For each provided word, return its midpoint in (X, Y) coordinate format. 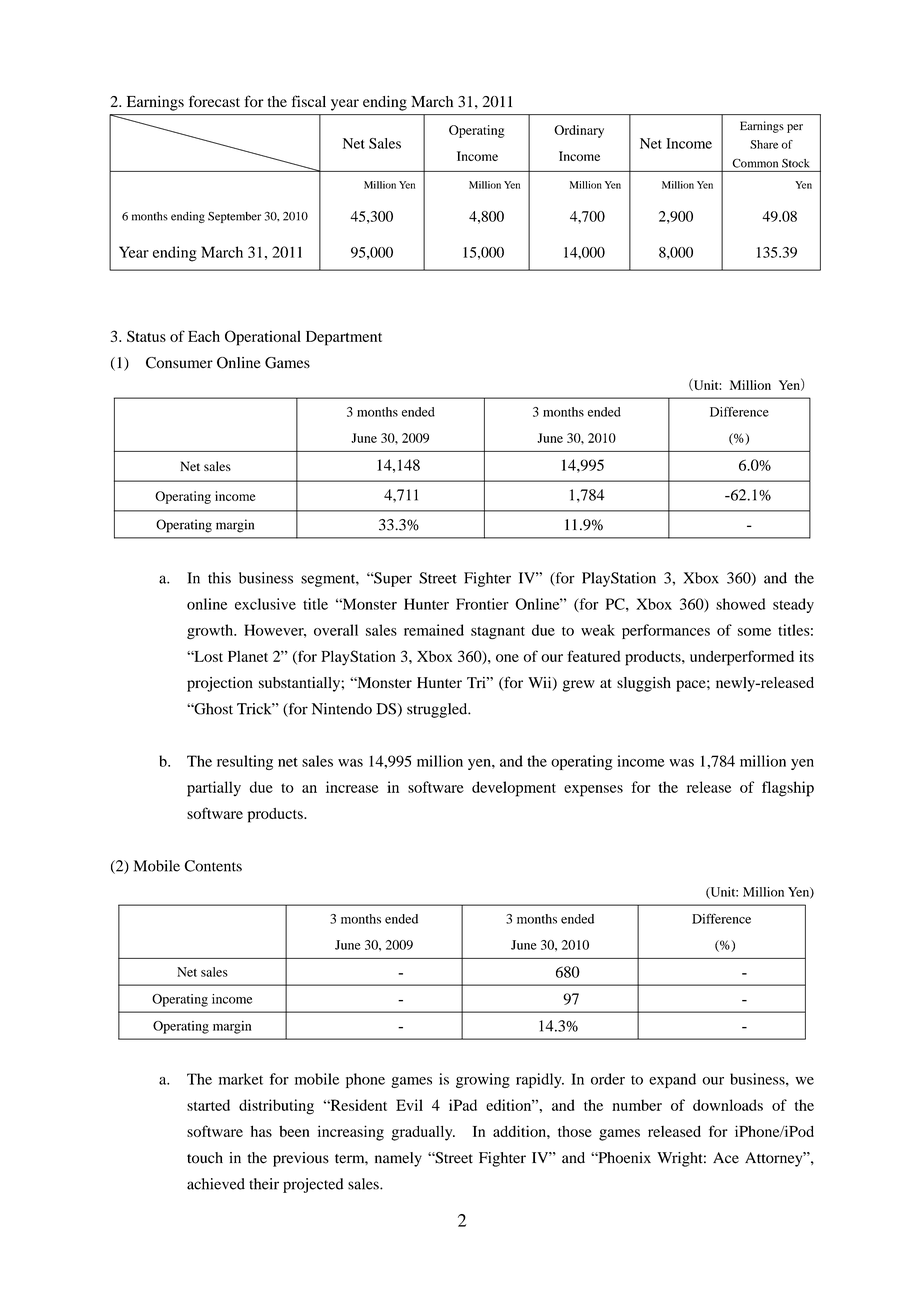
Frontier (482, 604)
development (514, 789)
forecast (214, 101)
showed (740, 604)
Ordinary (579, 131)
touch (205, 1158)
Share (764, 144)
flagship (788, 789)
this (219, 578)
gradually (423, 1133)
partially (214, 789)
